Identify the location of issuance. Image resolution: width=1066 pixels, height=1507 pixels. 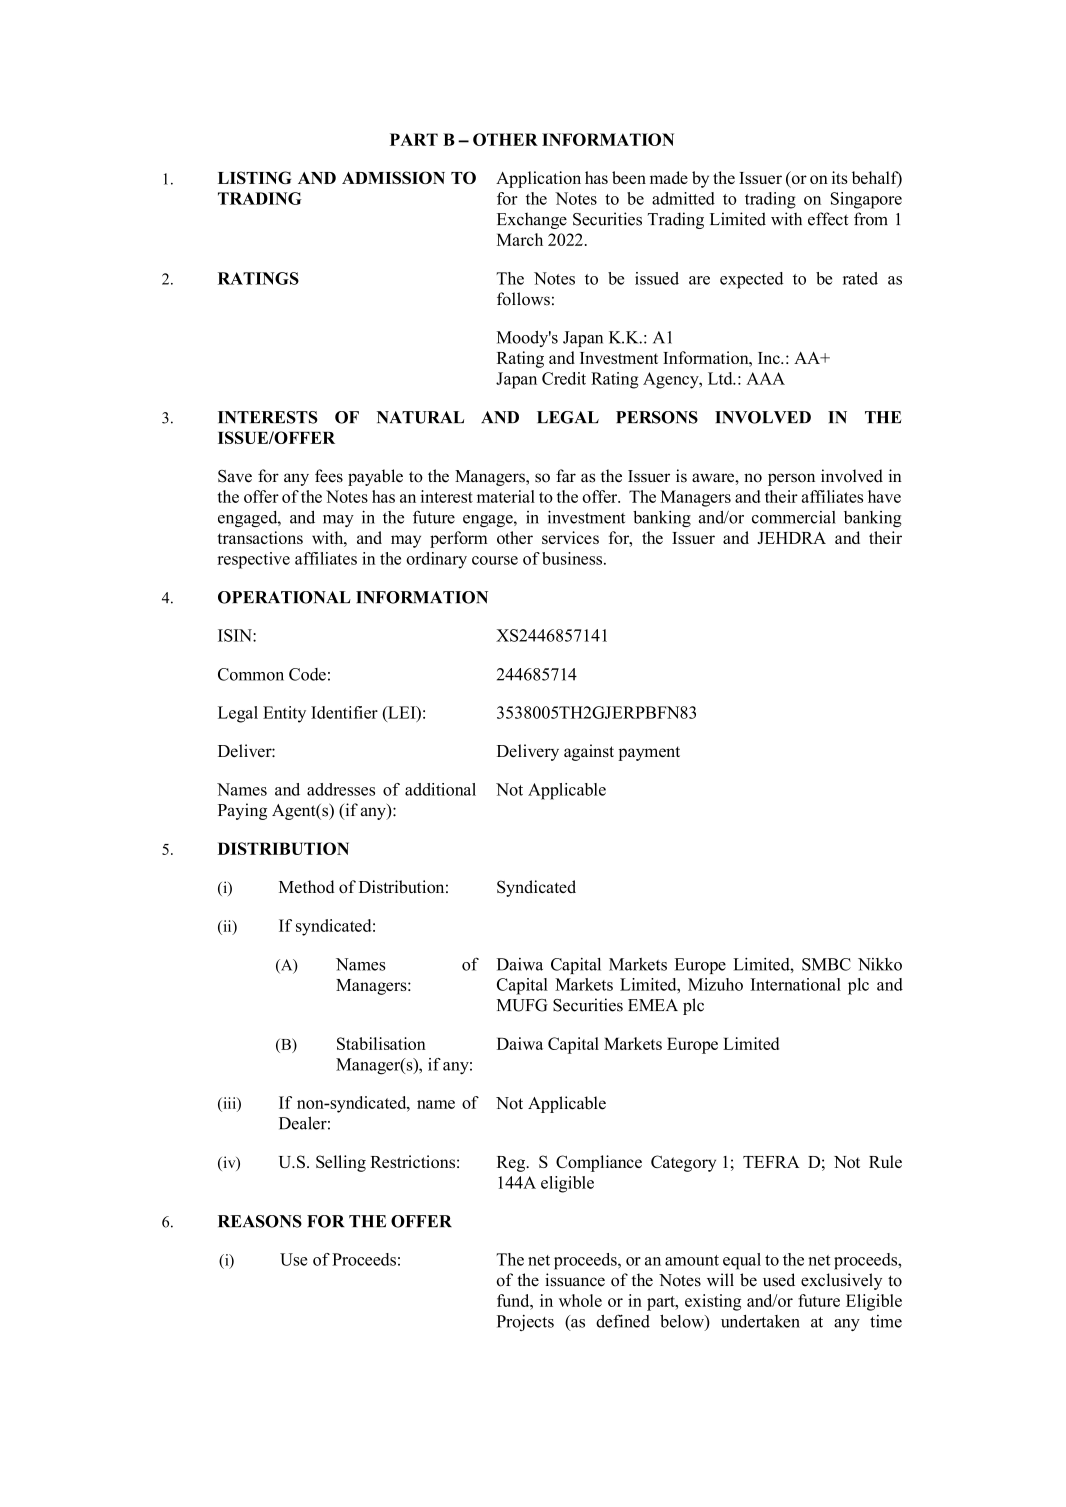
(575, 1280).
